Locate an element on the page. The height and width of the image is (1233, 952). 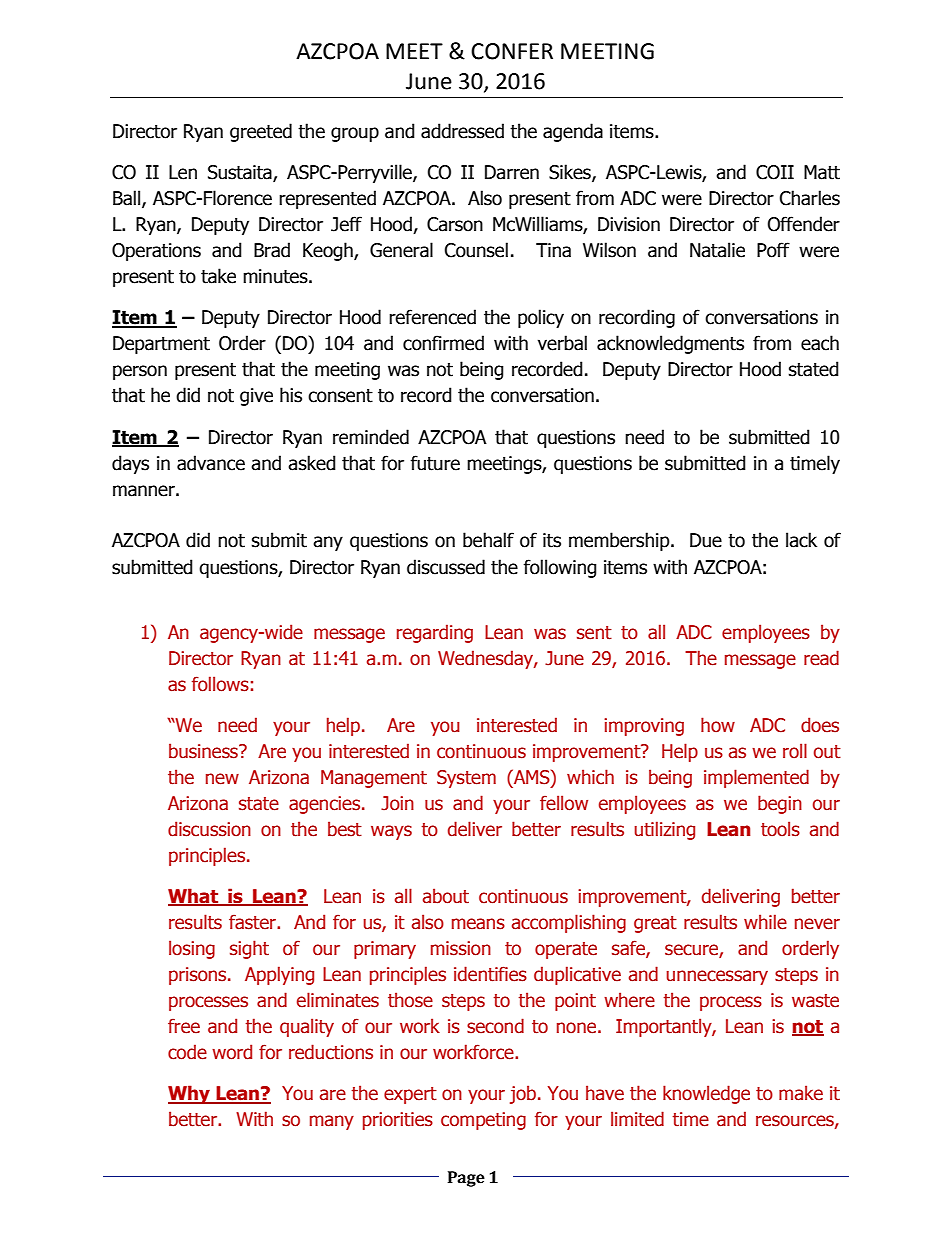
Due is located at coordinates (706, 540).
